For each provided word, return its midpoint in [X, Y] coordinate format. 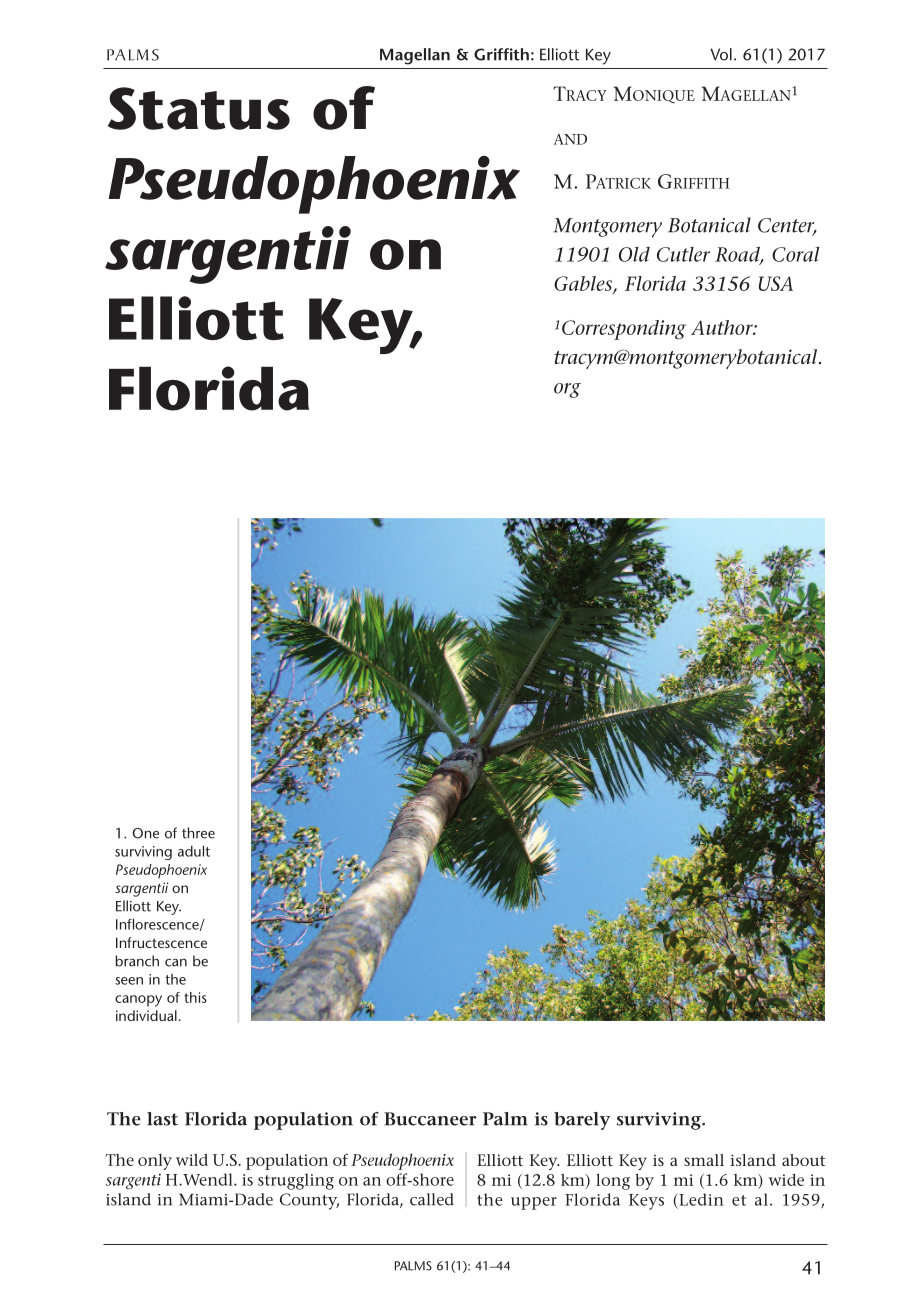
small [704, 1160]
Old [634, 254]
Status [199, 108]
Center [787, 226]
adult [194, 851]
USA [776, 283]
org [567, 390]
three [198, 833]
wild [192, 1160]
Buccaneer [430, 1119]
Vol [721, 54]
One [146, 833]
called [432, 1199]
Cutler [683, 254]
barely [582, 1121]
